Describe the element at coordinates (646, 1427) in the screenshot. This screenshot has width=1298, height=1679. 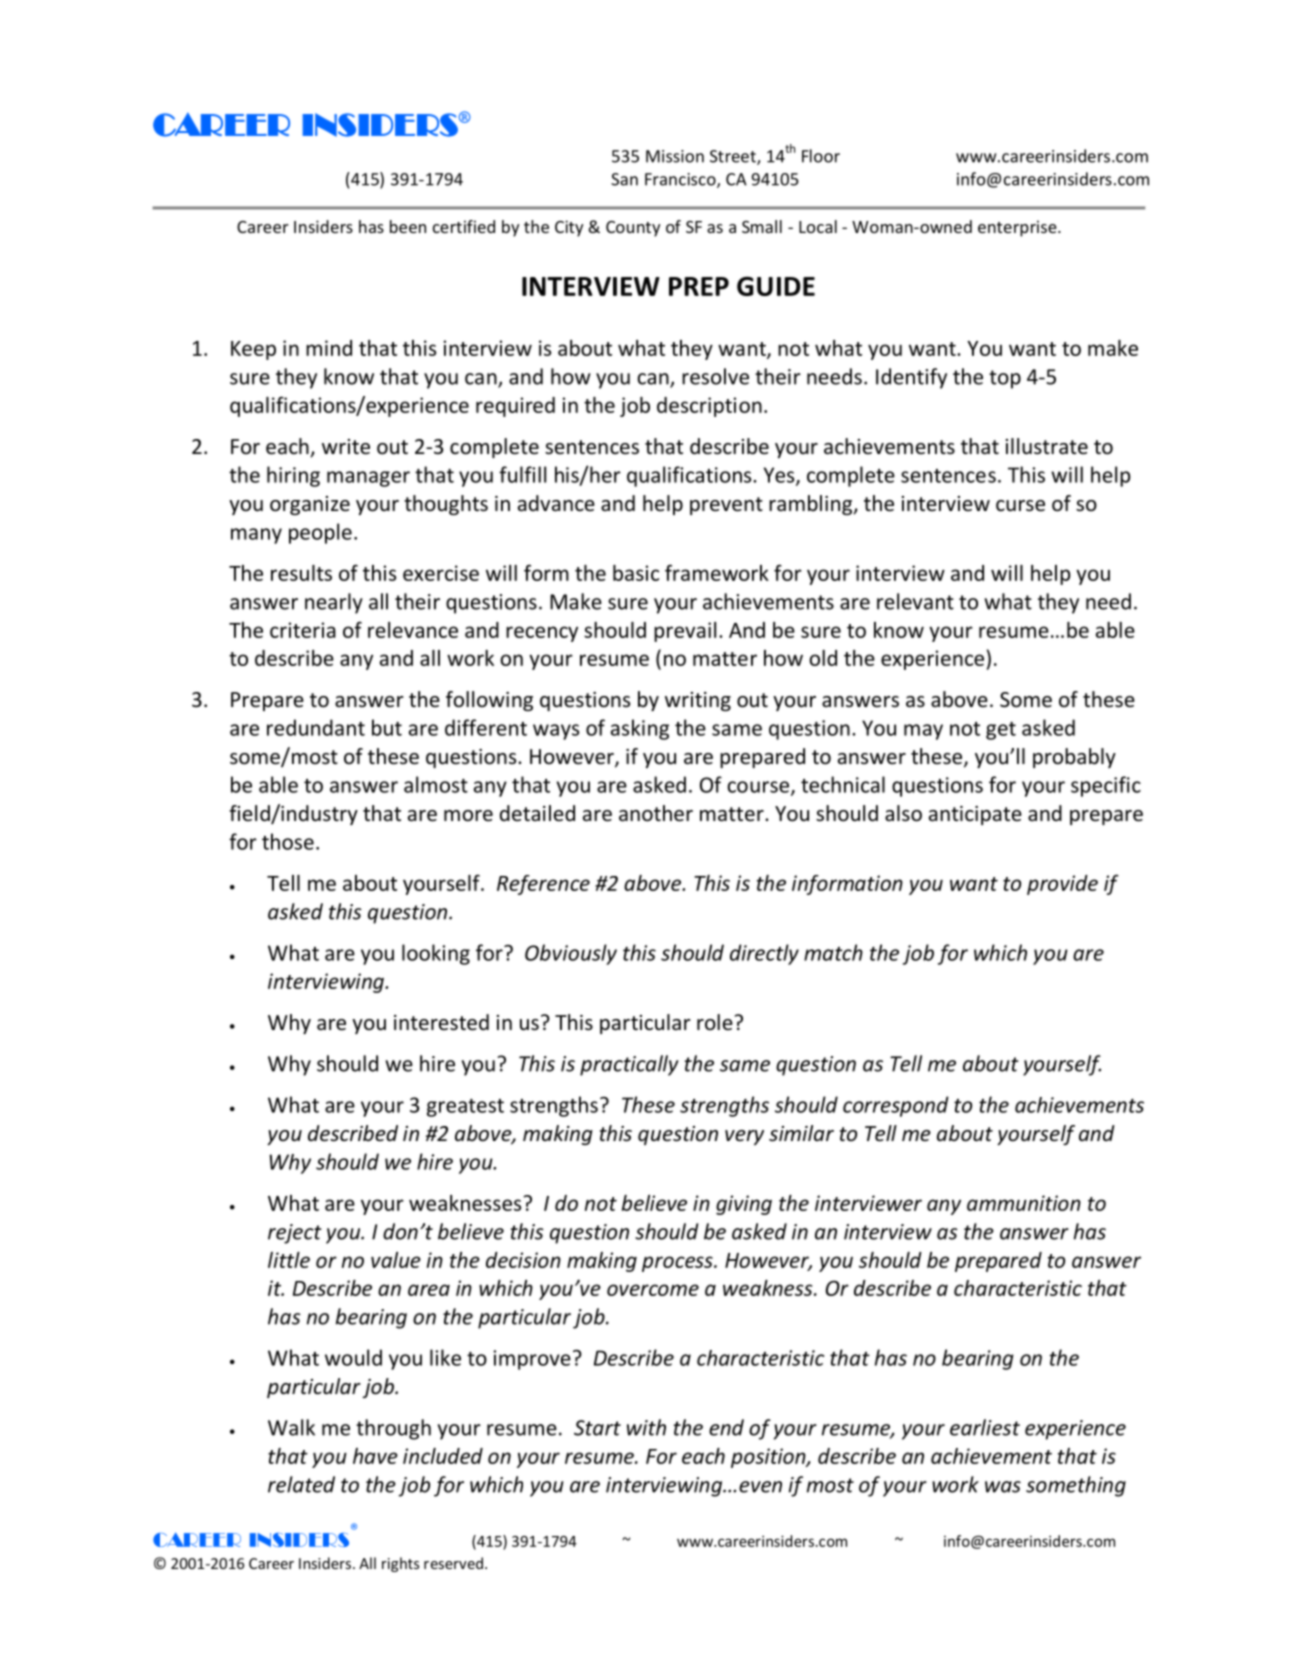
I see `with` at that location.
